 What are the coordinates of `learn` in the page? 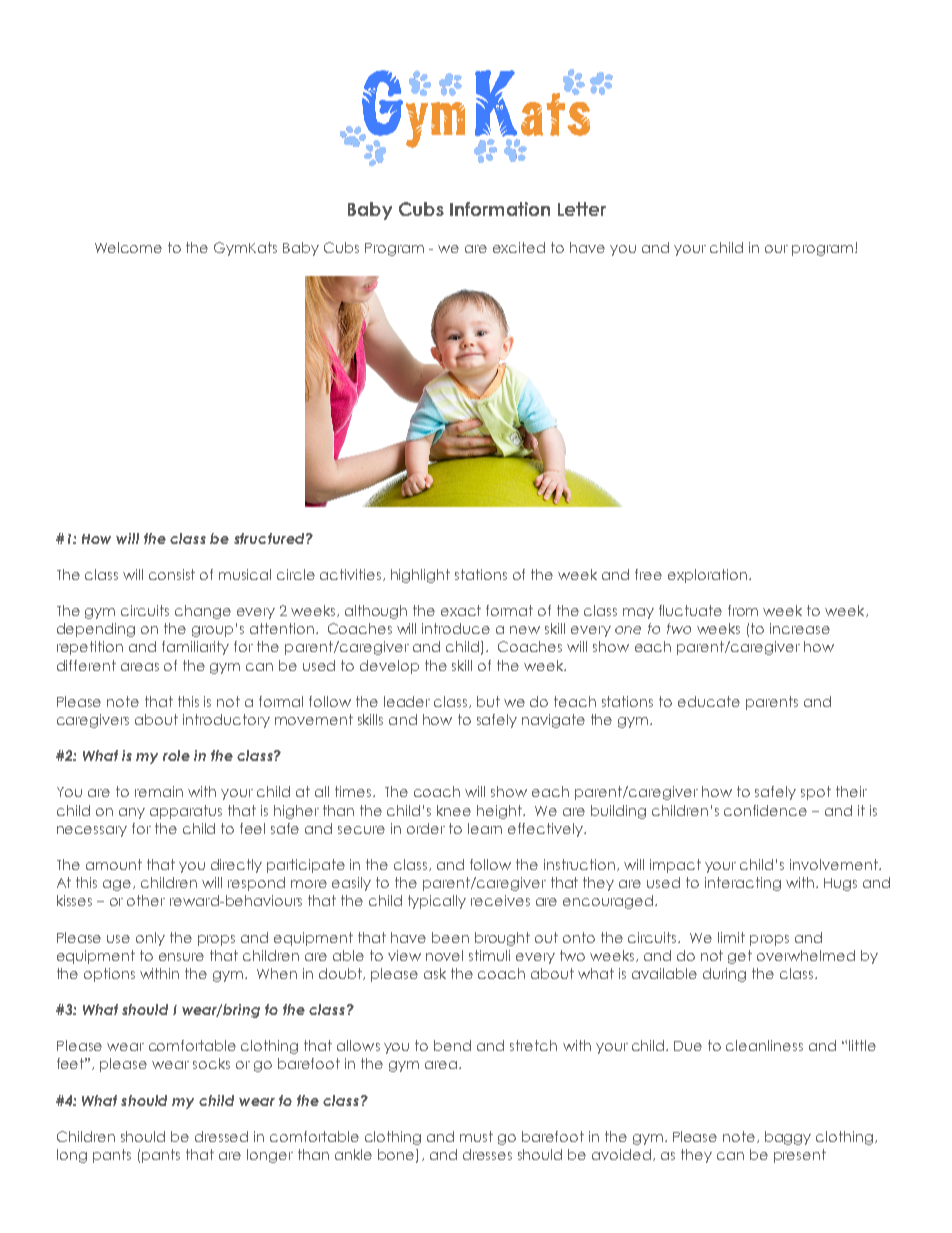 It's located at (485, 828).
